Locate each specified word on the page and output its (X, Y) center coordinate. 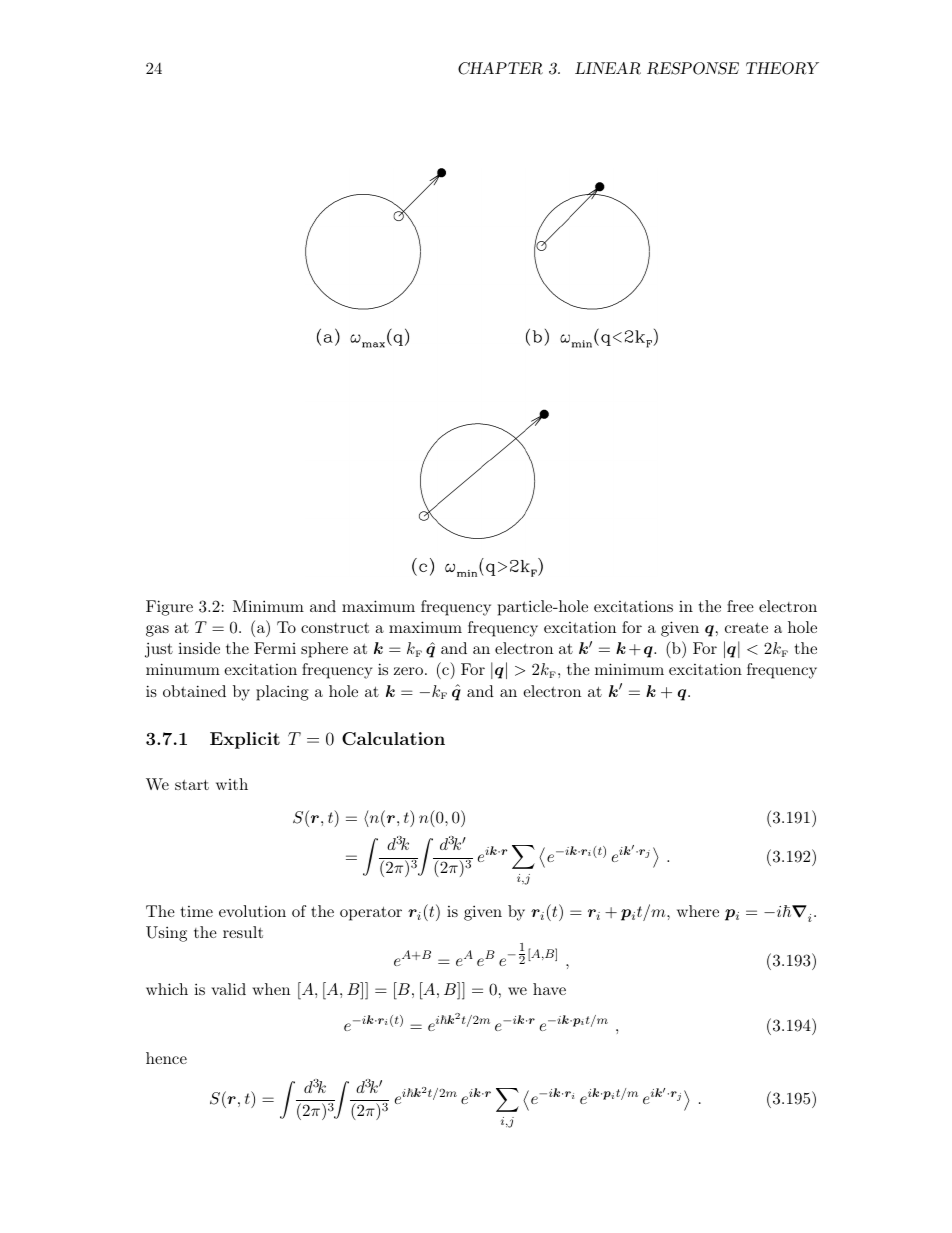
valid (228, 989)
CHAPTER (500, 68)
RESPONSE (693, 68)
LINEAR (608, 68)
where (698, 911)
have (549, 989)
